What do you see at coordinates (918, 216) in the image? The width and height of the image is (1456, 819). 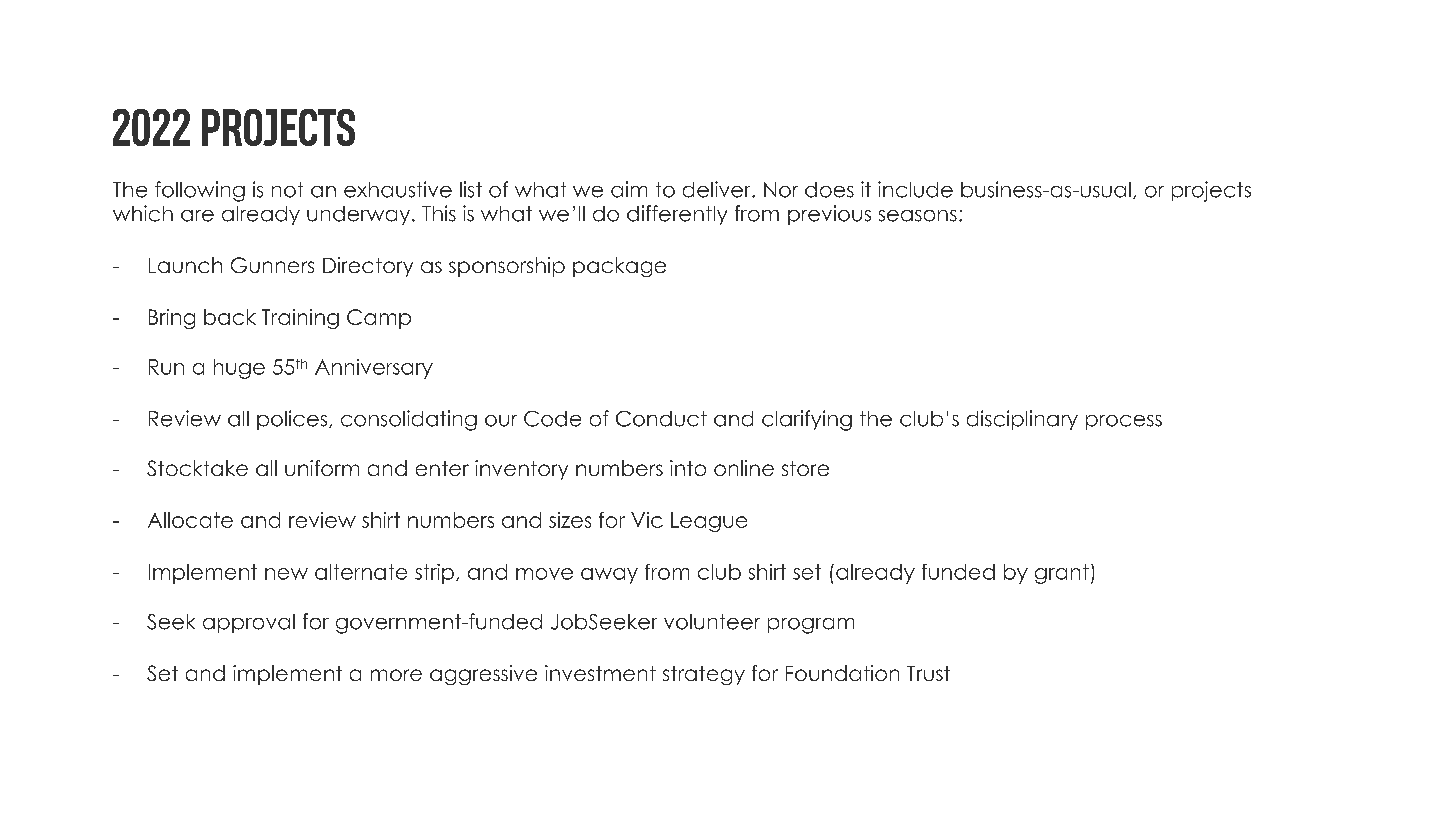 I see `seasons` at bounding box center [918, 216].
